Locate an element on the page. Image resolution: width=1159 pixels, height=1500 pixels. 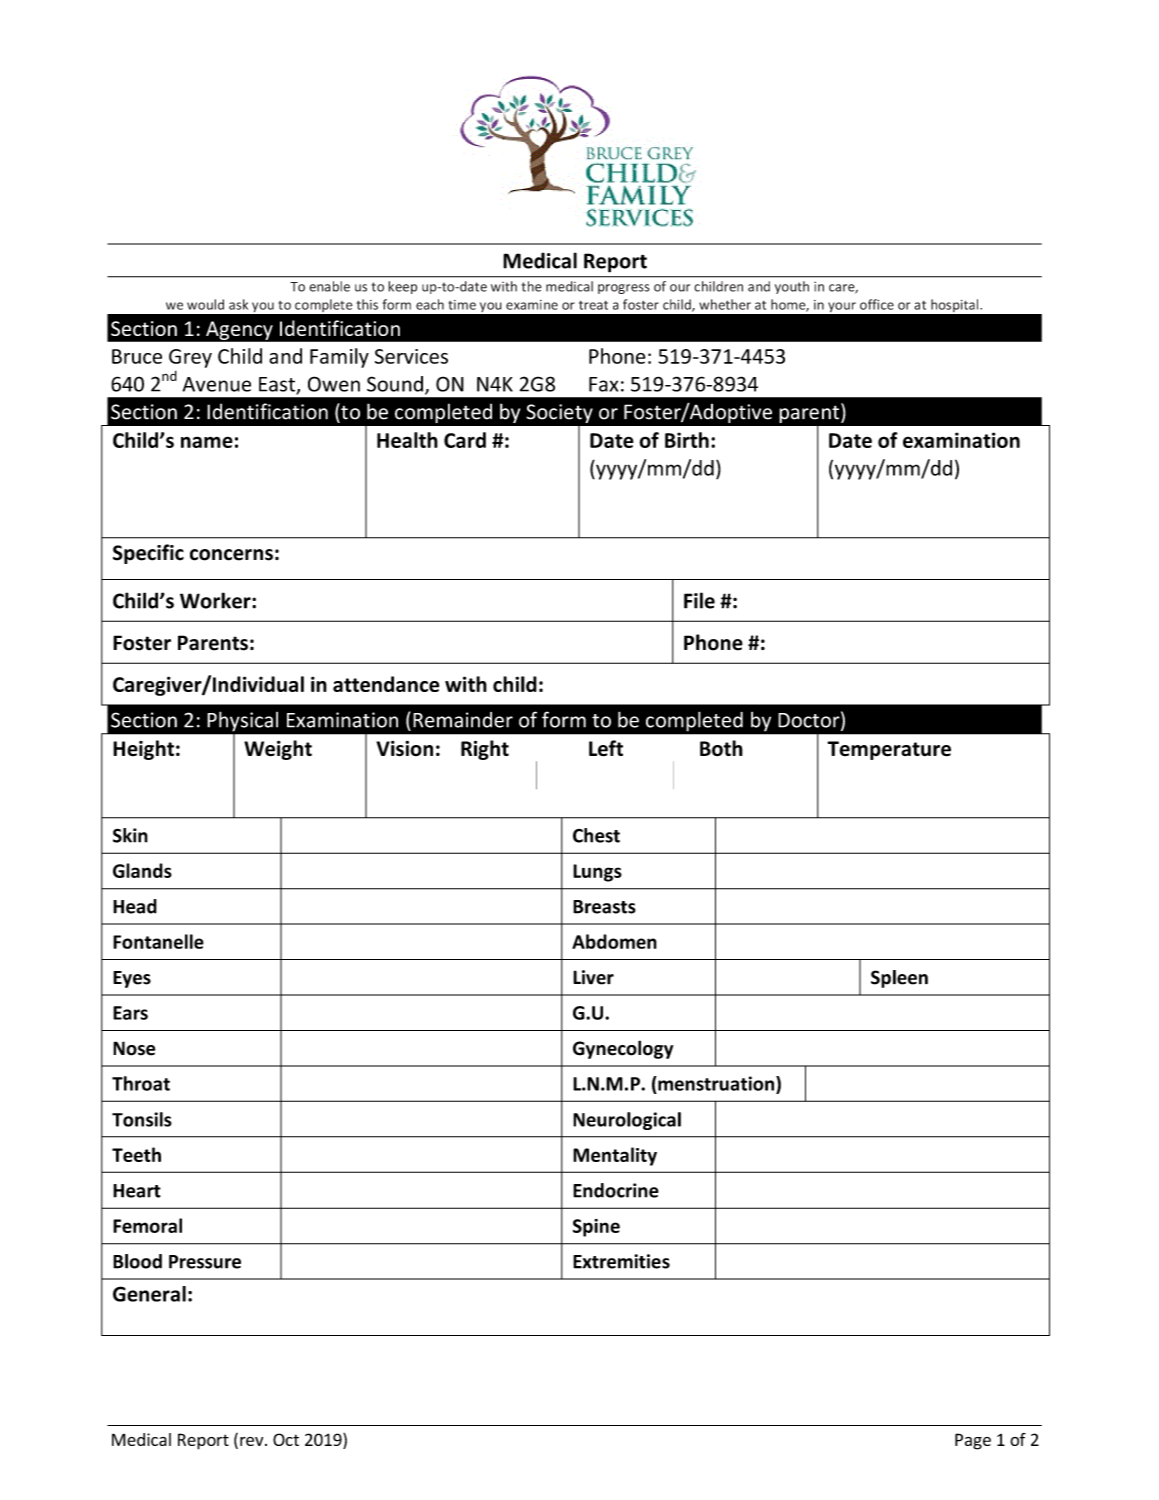
Tonsils is located at coordinates (142, 1119).
